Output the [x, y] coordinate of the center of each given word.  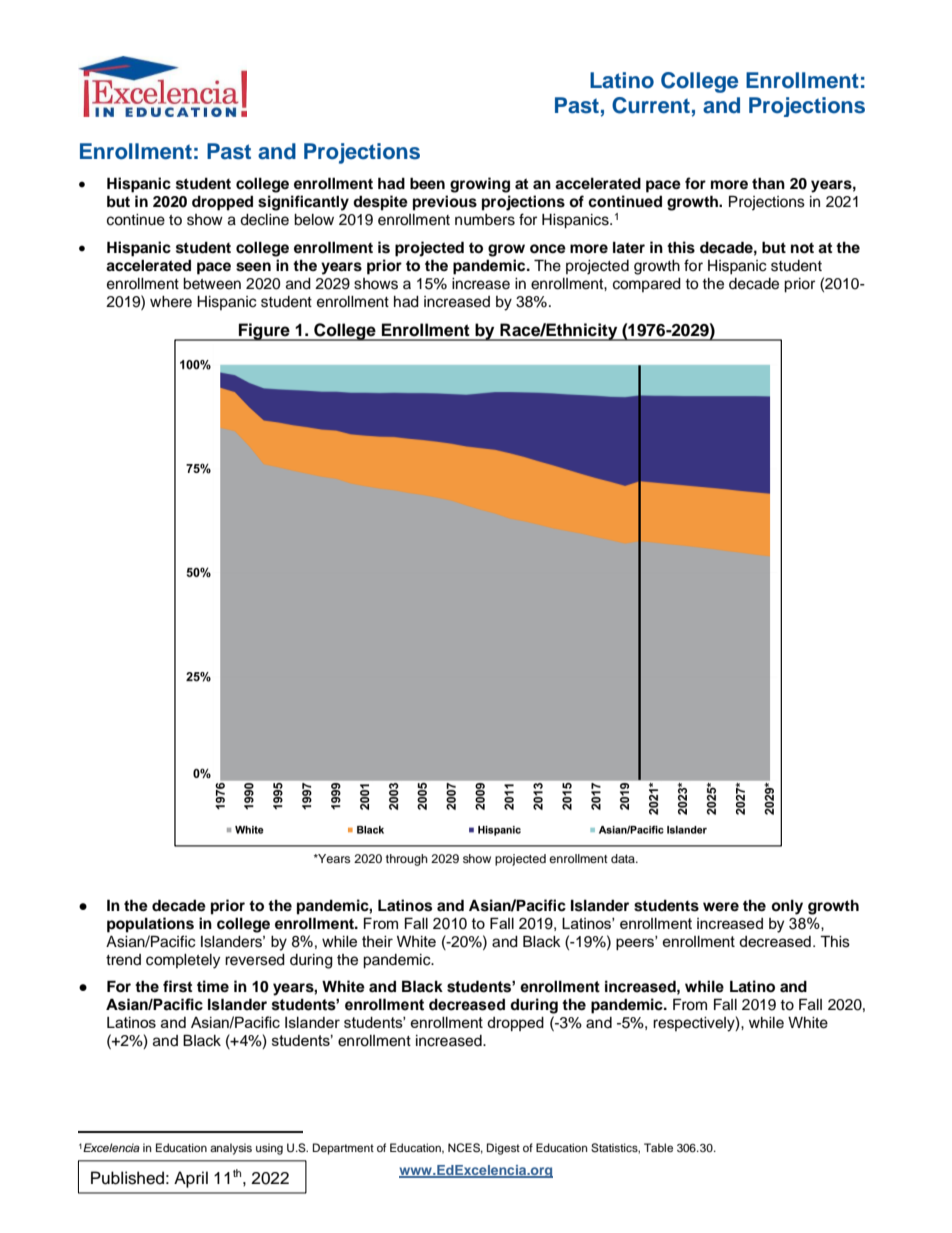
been [427, 183]
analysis [231, 1149]
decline [264, 220]
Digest [503, 1149]
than [768, 183]
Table [658, 1147]
